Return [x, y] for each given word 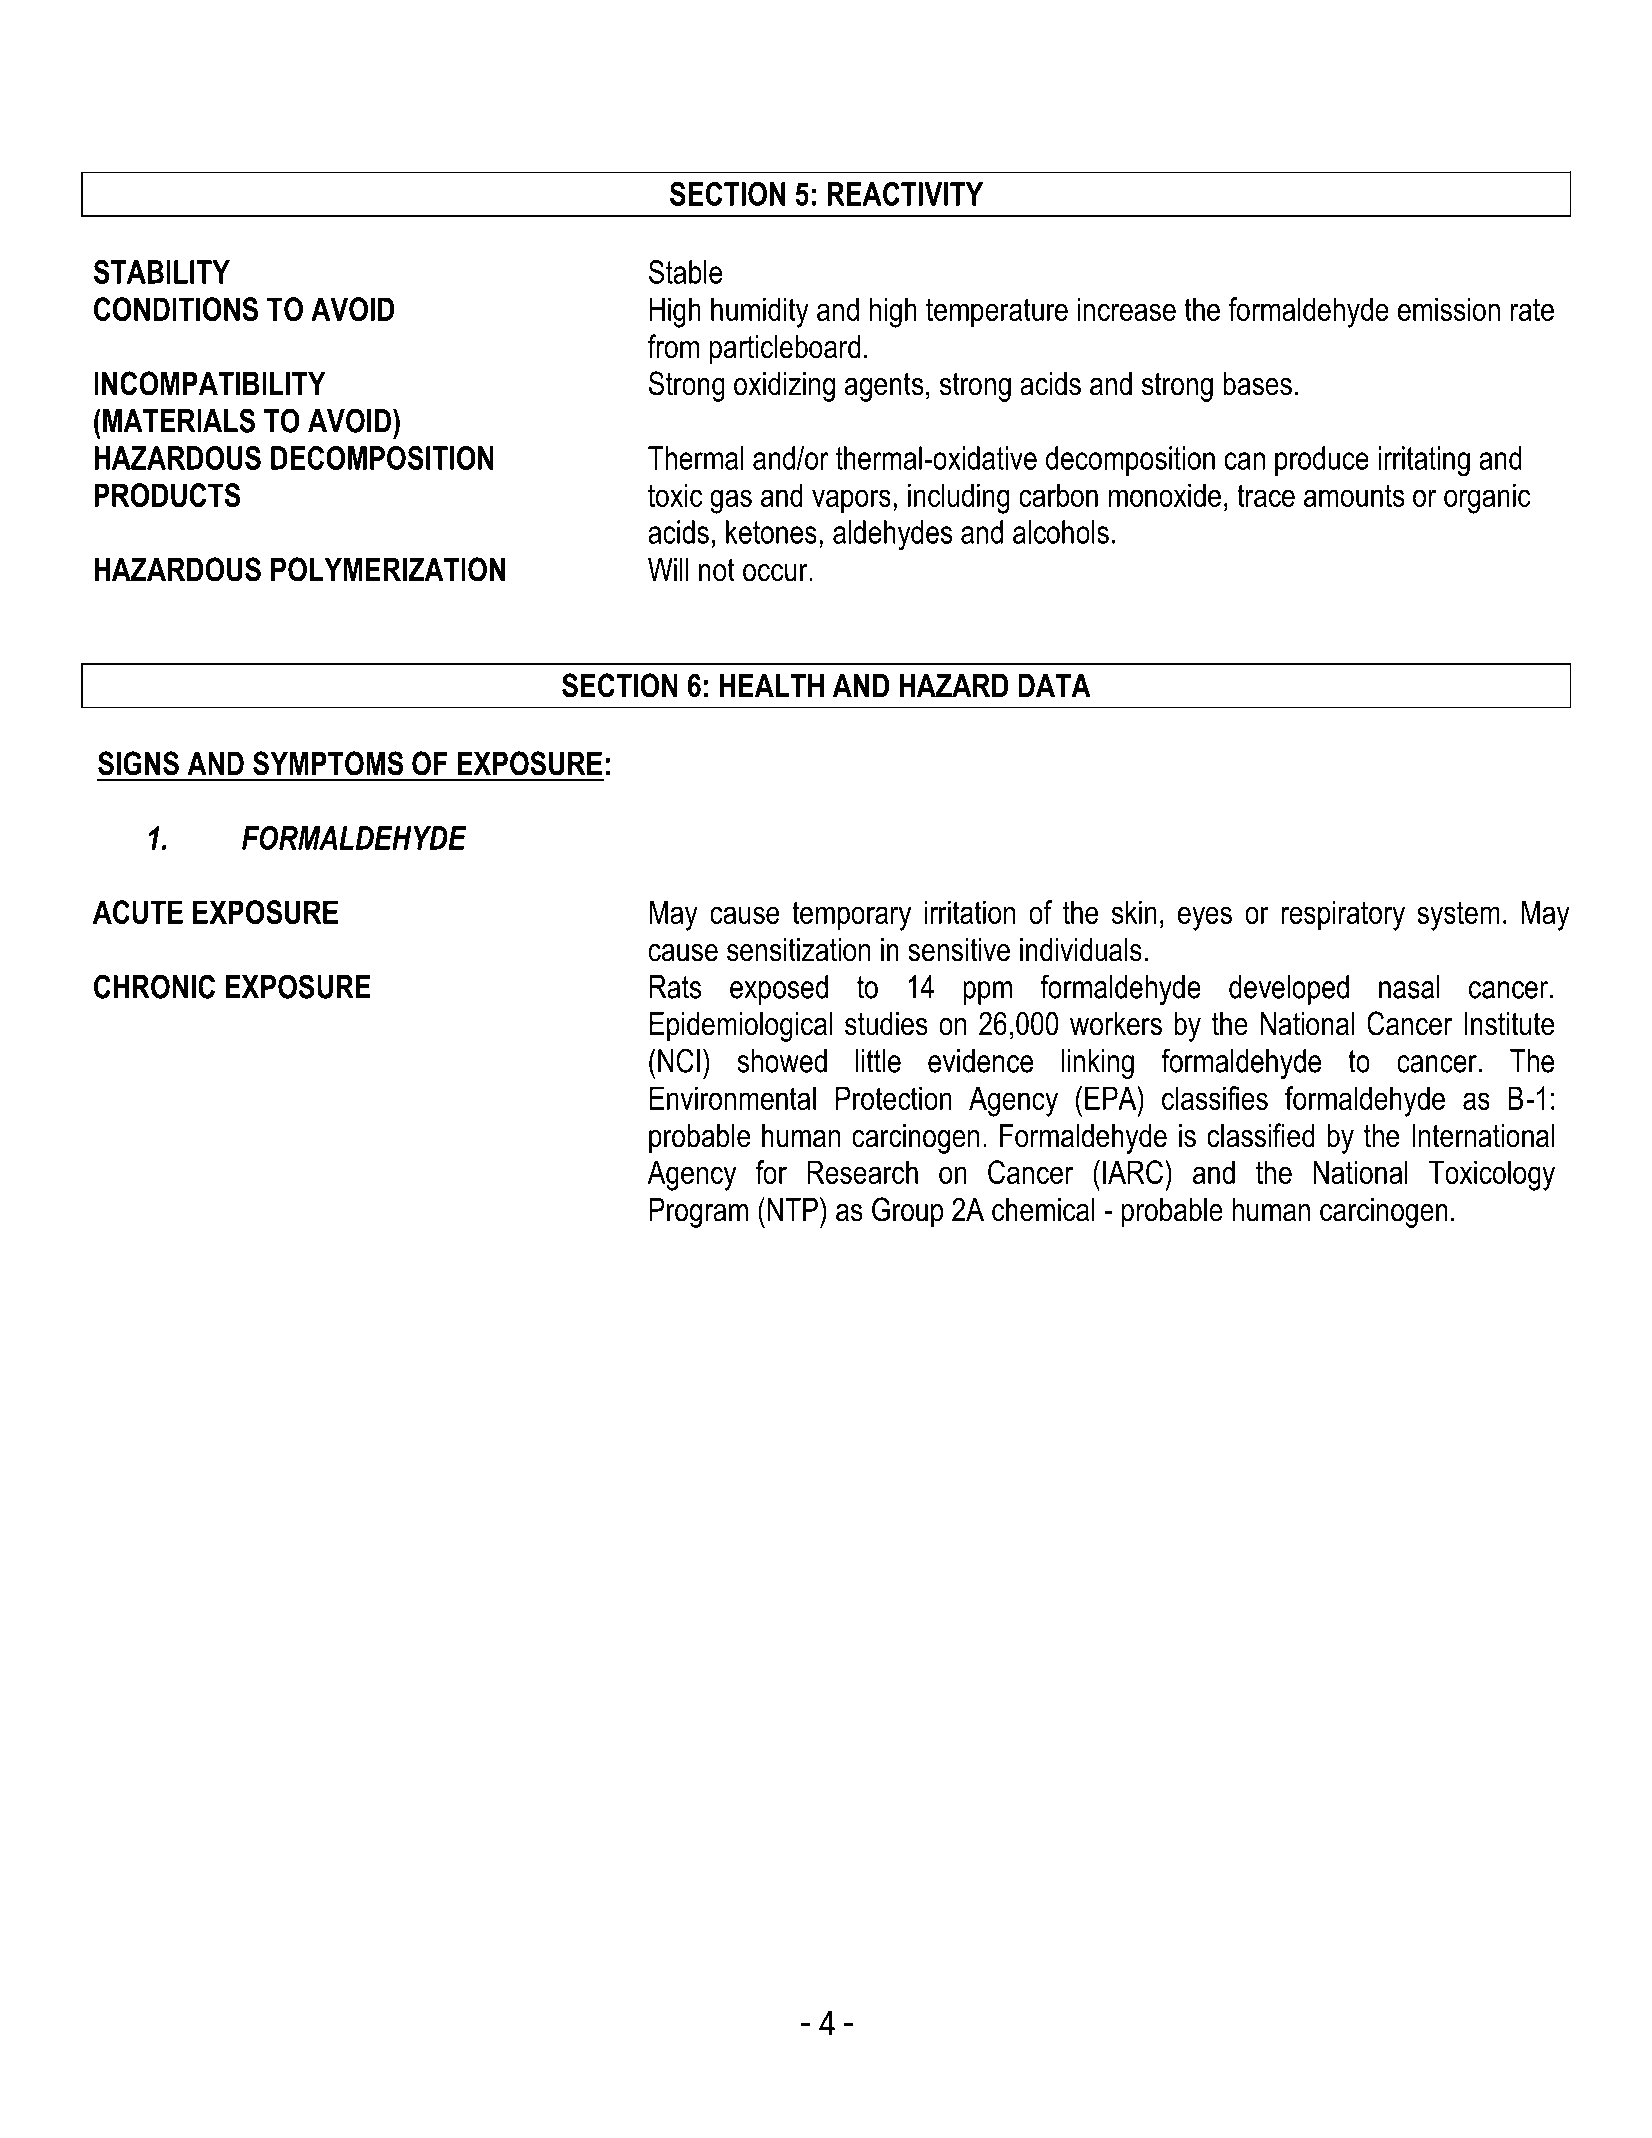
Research [862, 1172]
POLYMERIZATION [388, 569]
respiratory [1343, 915]
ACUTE [138, 912]
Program [699, 1213]
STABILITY [161, 272]
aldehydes [893, 535]
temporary [851, 916]
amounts [1354, 495]
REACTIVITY [905, 194]
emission [1449, 309]
